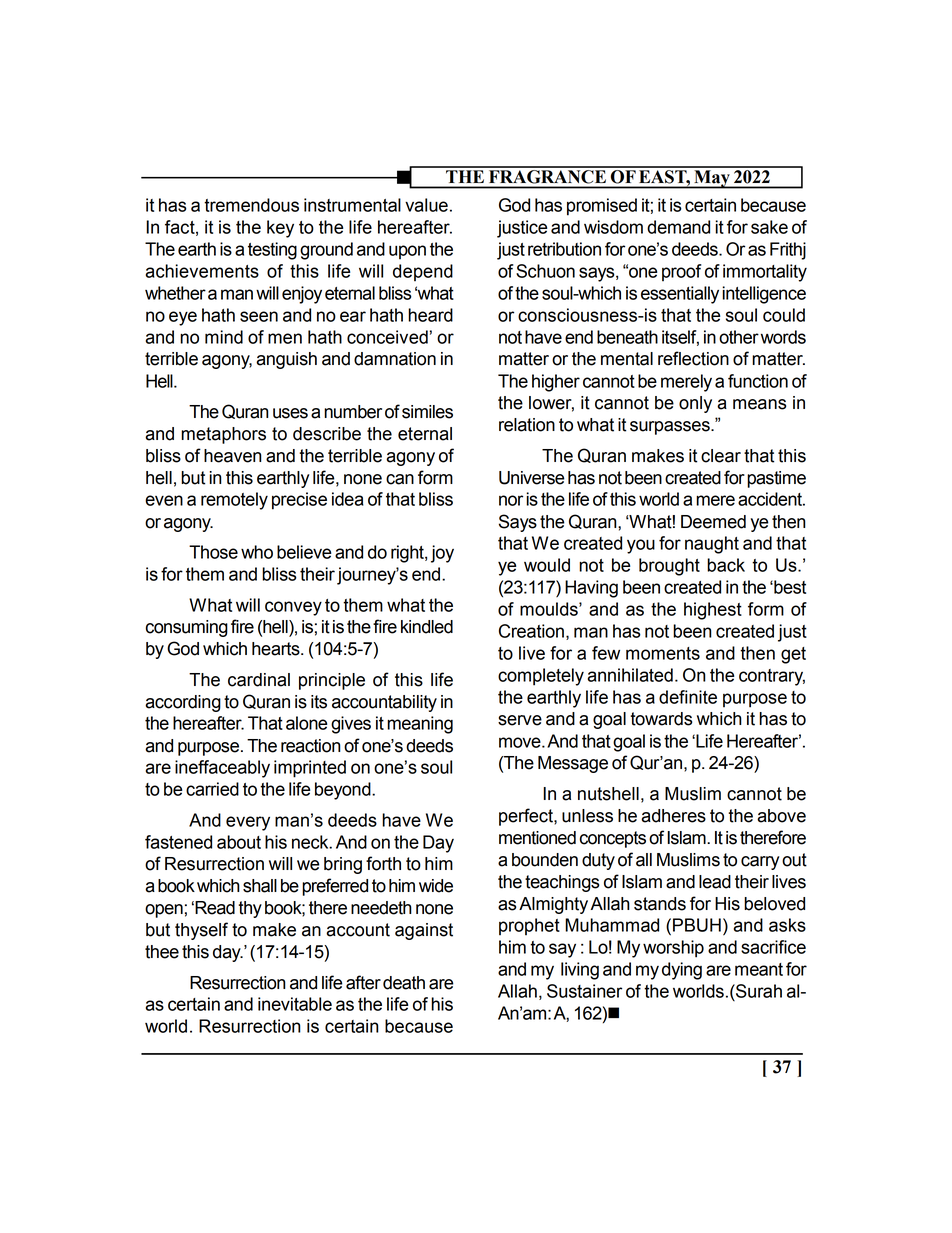 The width and height of the screenshot is (952, 1233). Describe the element at coordinates (404, 983) in the screenshot. I see `death` at that location.
